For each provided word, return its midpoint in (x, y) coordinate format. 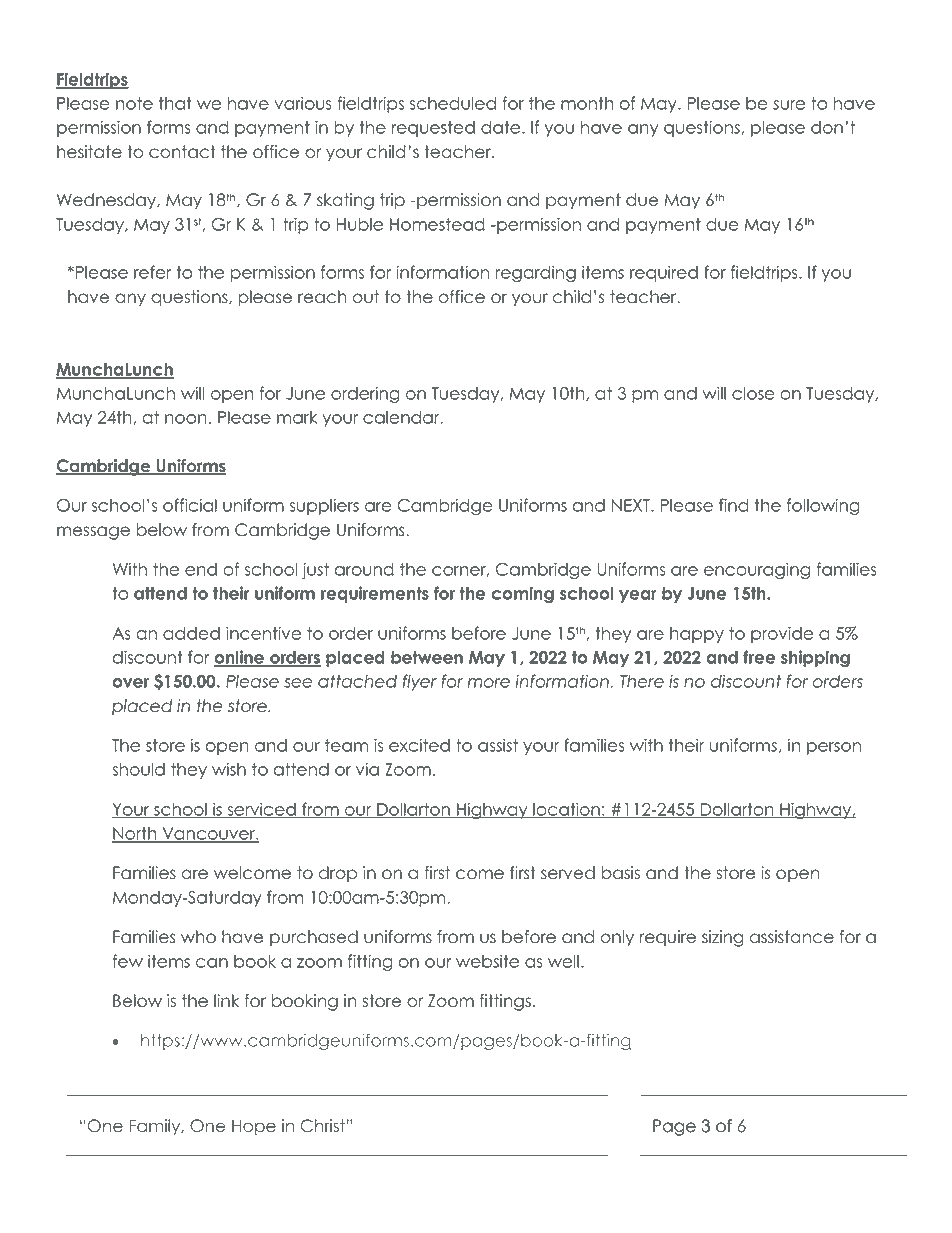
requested (433, 129)
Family (156, 1127)
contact (182, 152)
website (487, 961)
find (734, 505)
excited (419, 745)
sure (789, 105)
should (138, 769)
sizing (722, 938)
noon (186, 419)
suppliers (324, 506)
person (834, 748)
